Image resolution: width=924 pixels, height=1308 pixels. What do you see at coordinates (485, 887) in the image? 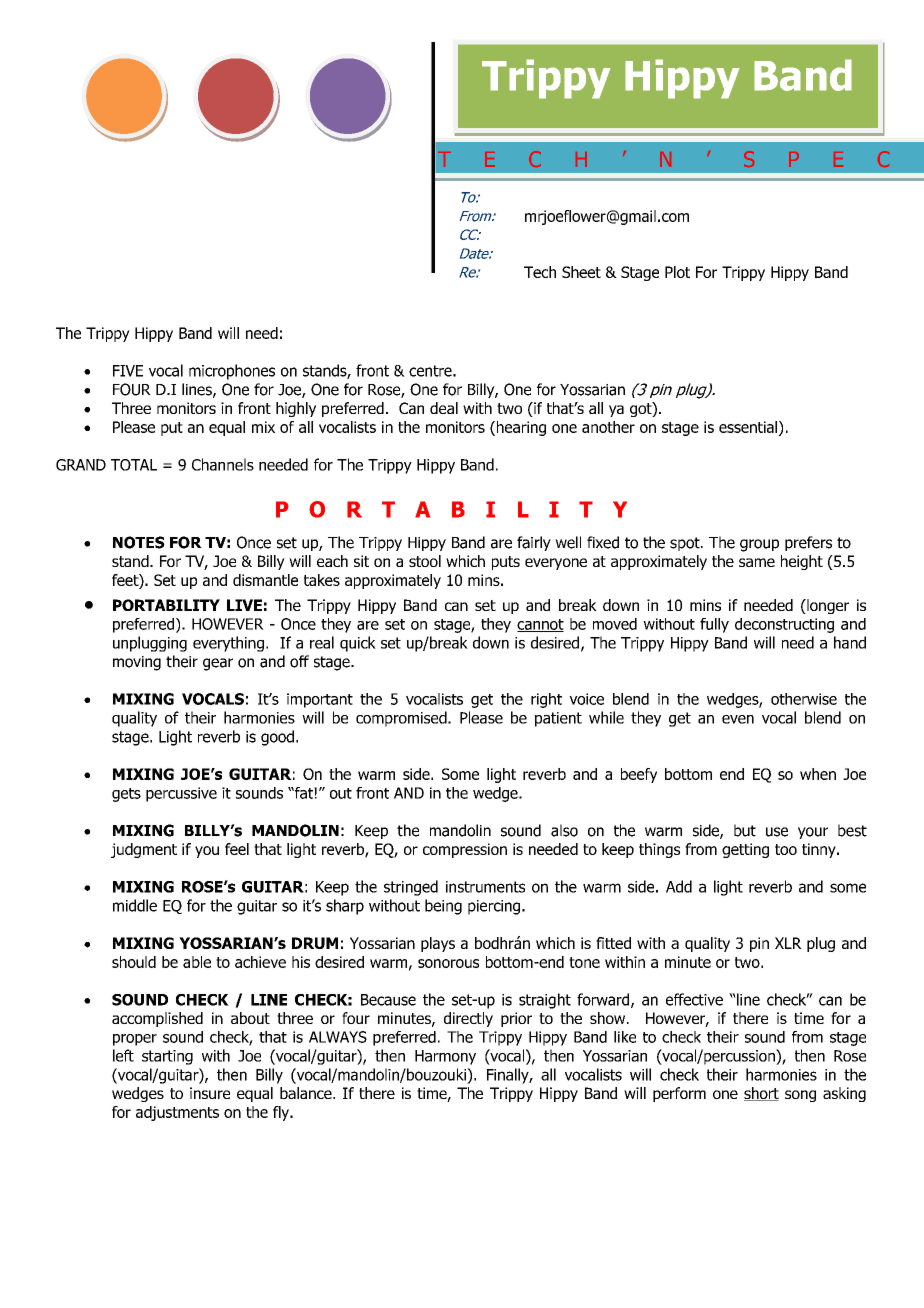
I see `instruments` at bounding box center [485, 887].
